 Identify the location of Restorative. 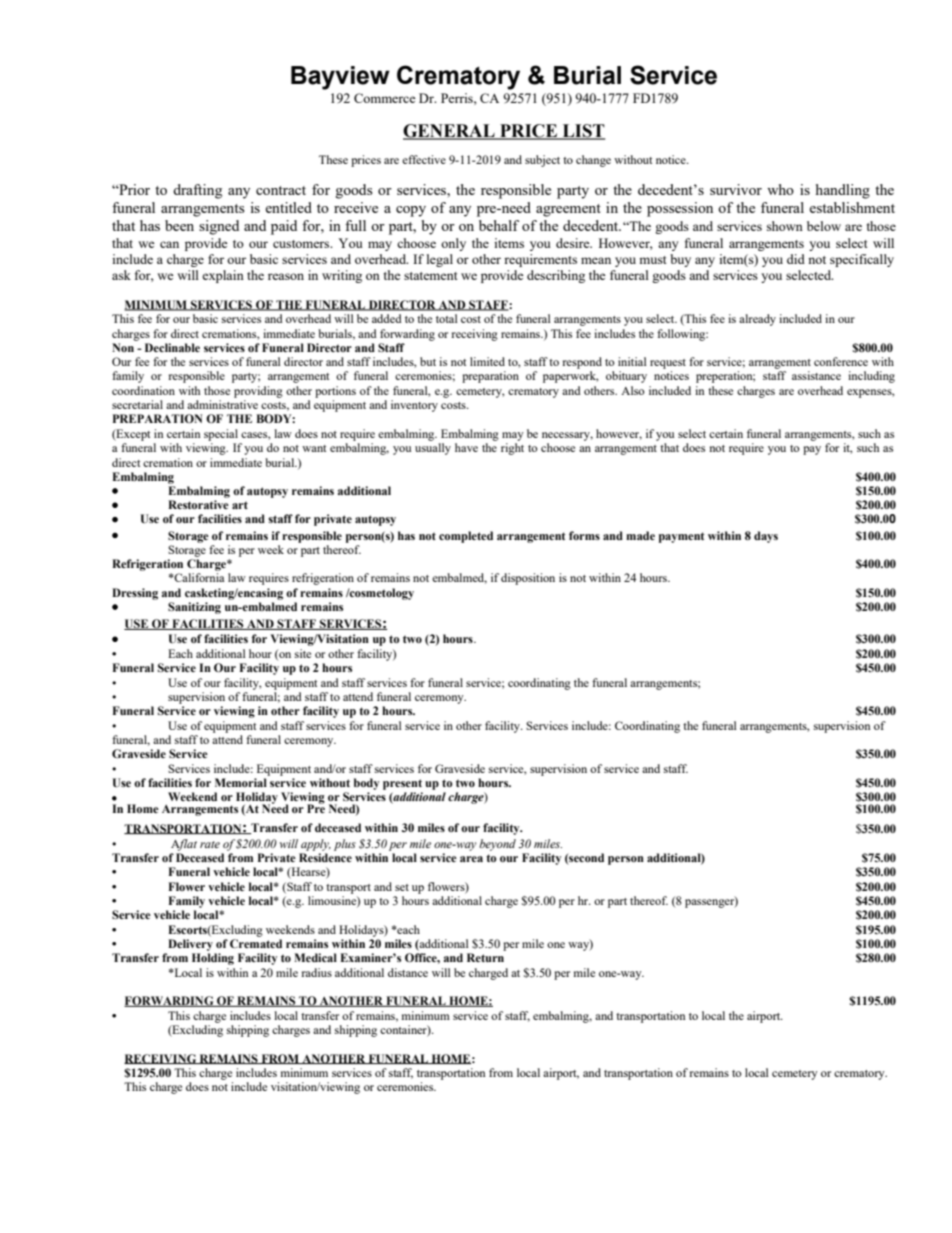
(198, 504).
